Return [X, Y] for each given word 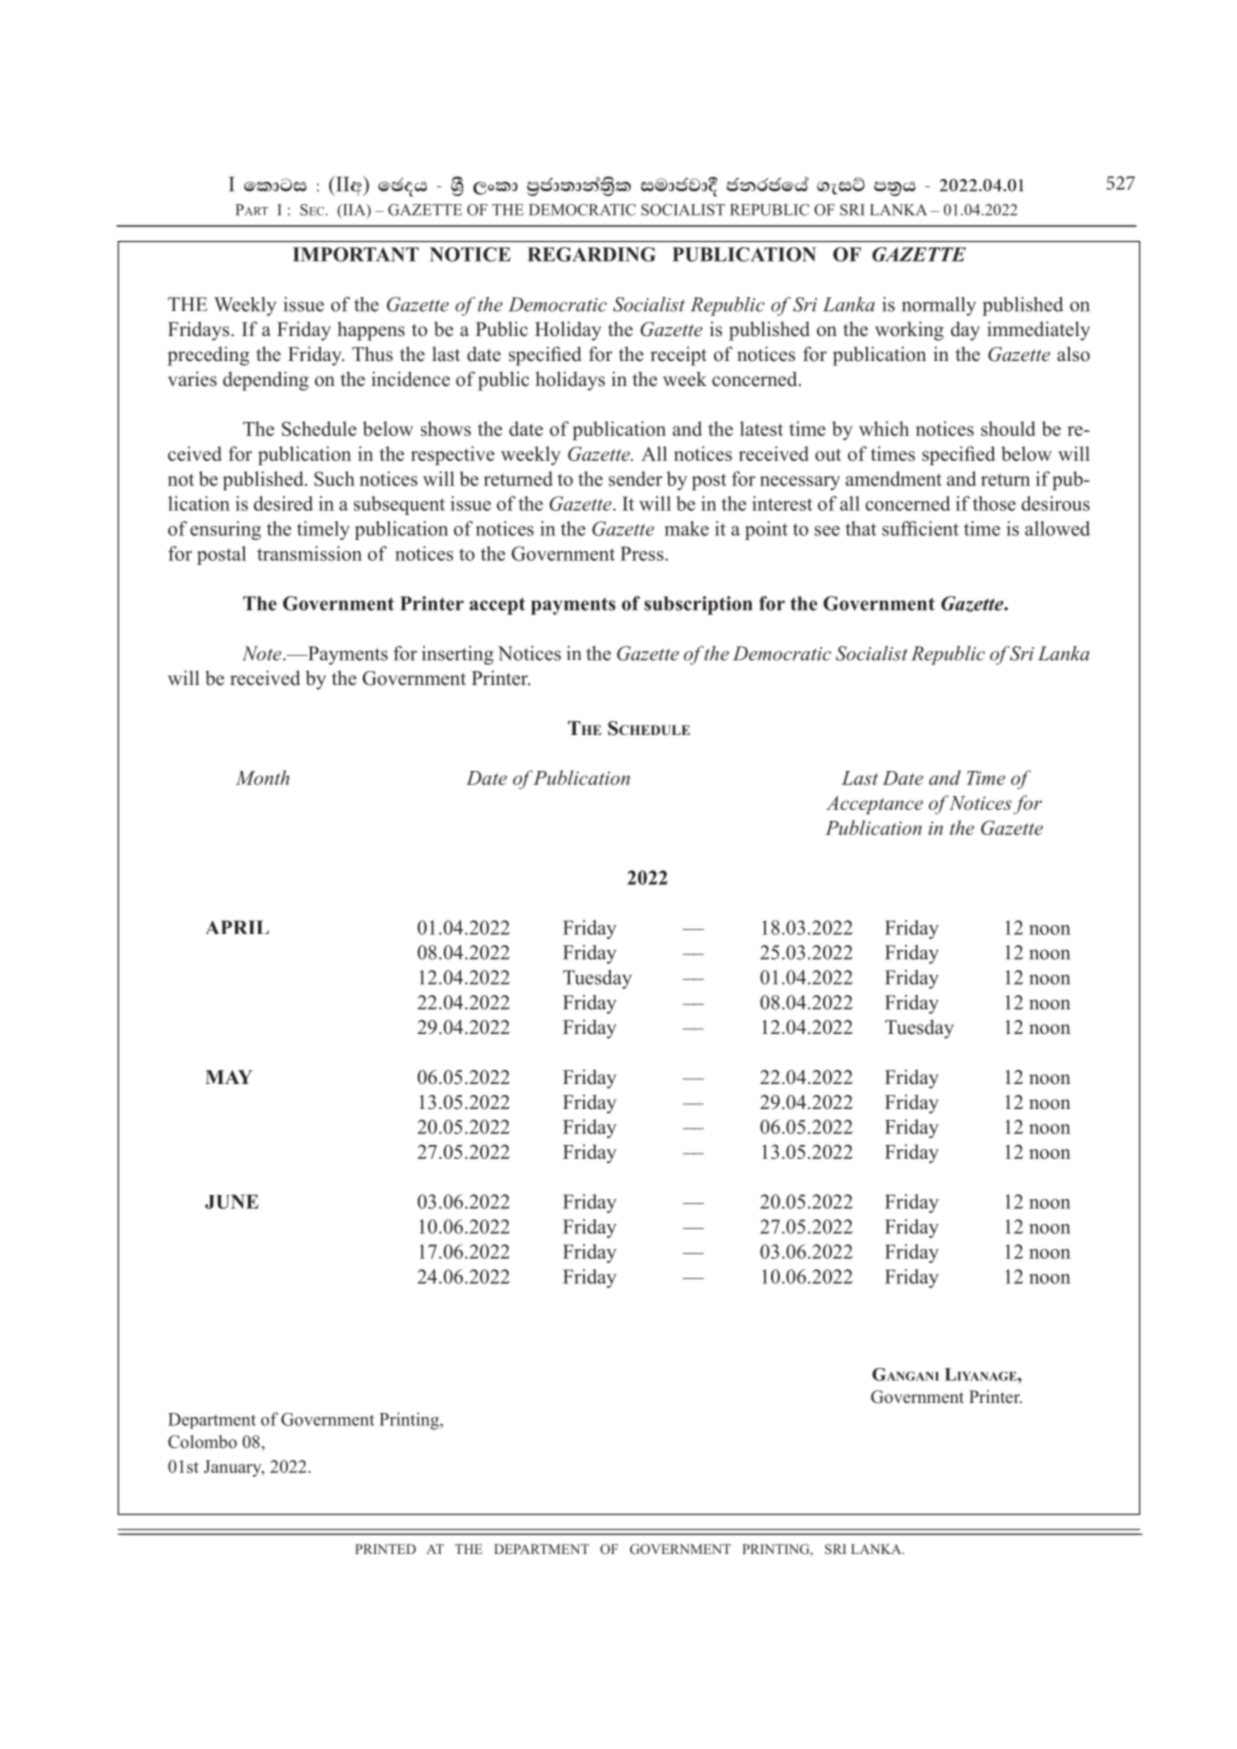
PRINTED [385, 1549]
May [229, 1077]
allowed [1057, 528]
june [232, 1201]
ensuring [225, 530]
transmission [309, 553]
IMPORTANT [356, 254]
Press [643, 553]
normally [939, 306]
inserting [458, 655]
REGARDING [591, 254]
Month [262, 777]
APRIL [237, 927]
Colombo [202, 1442]
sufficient [920, 528]
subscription [698, 605]
